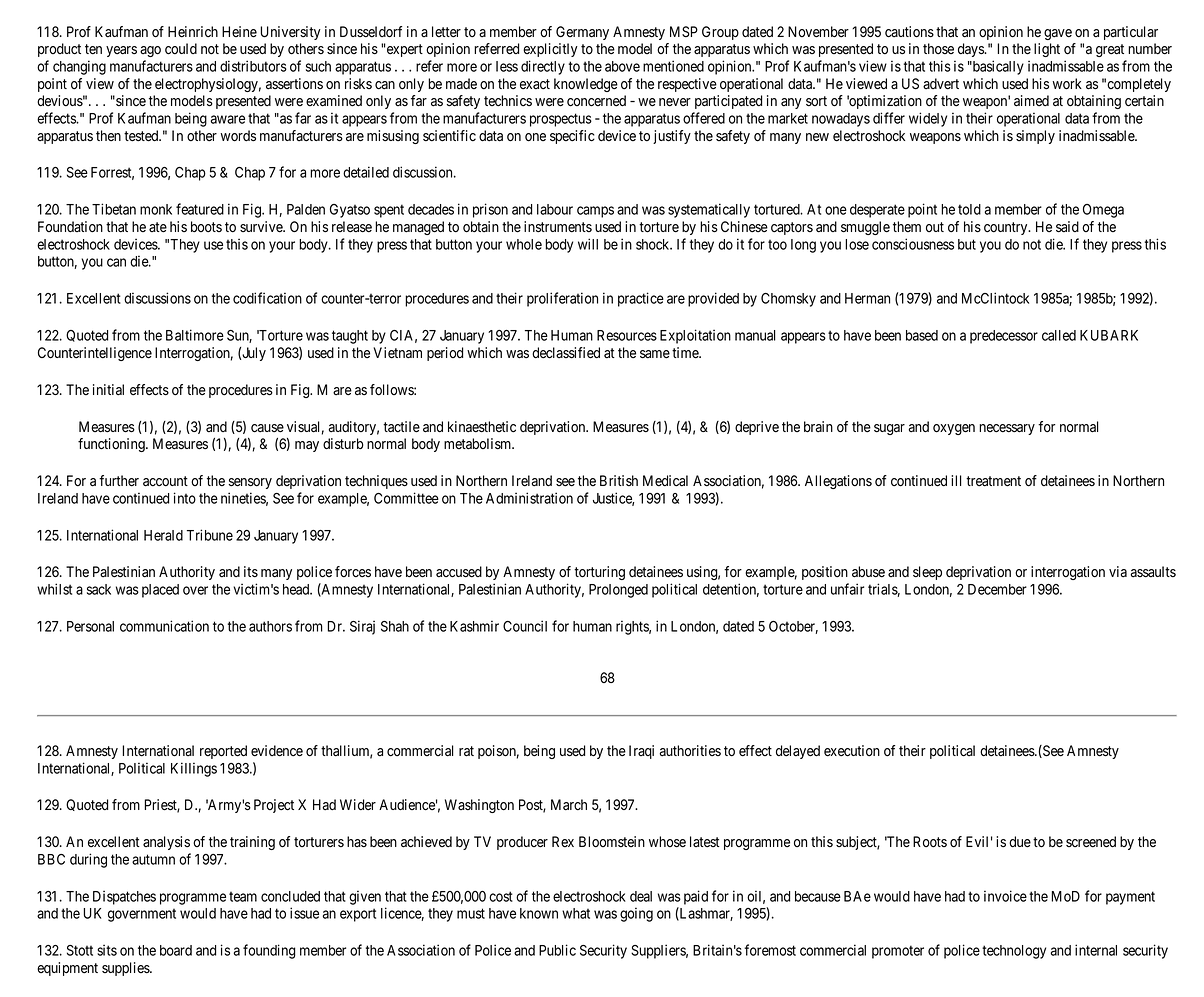  What do you see at coordinates (993, 481) in the image?
I see `treatment` at bounding box center [993, 481].
